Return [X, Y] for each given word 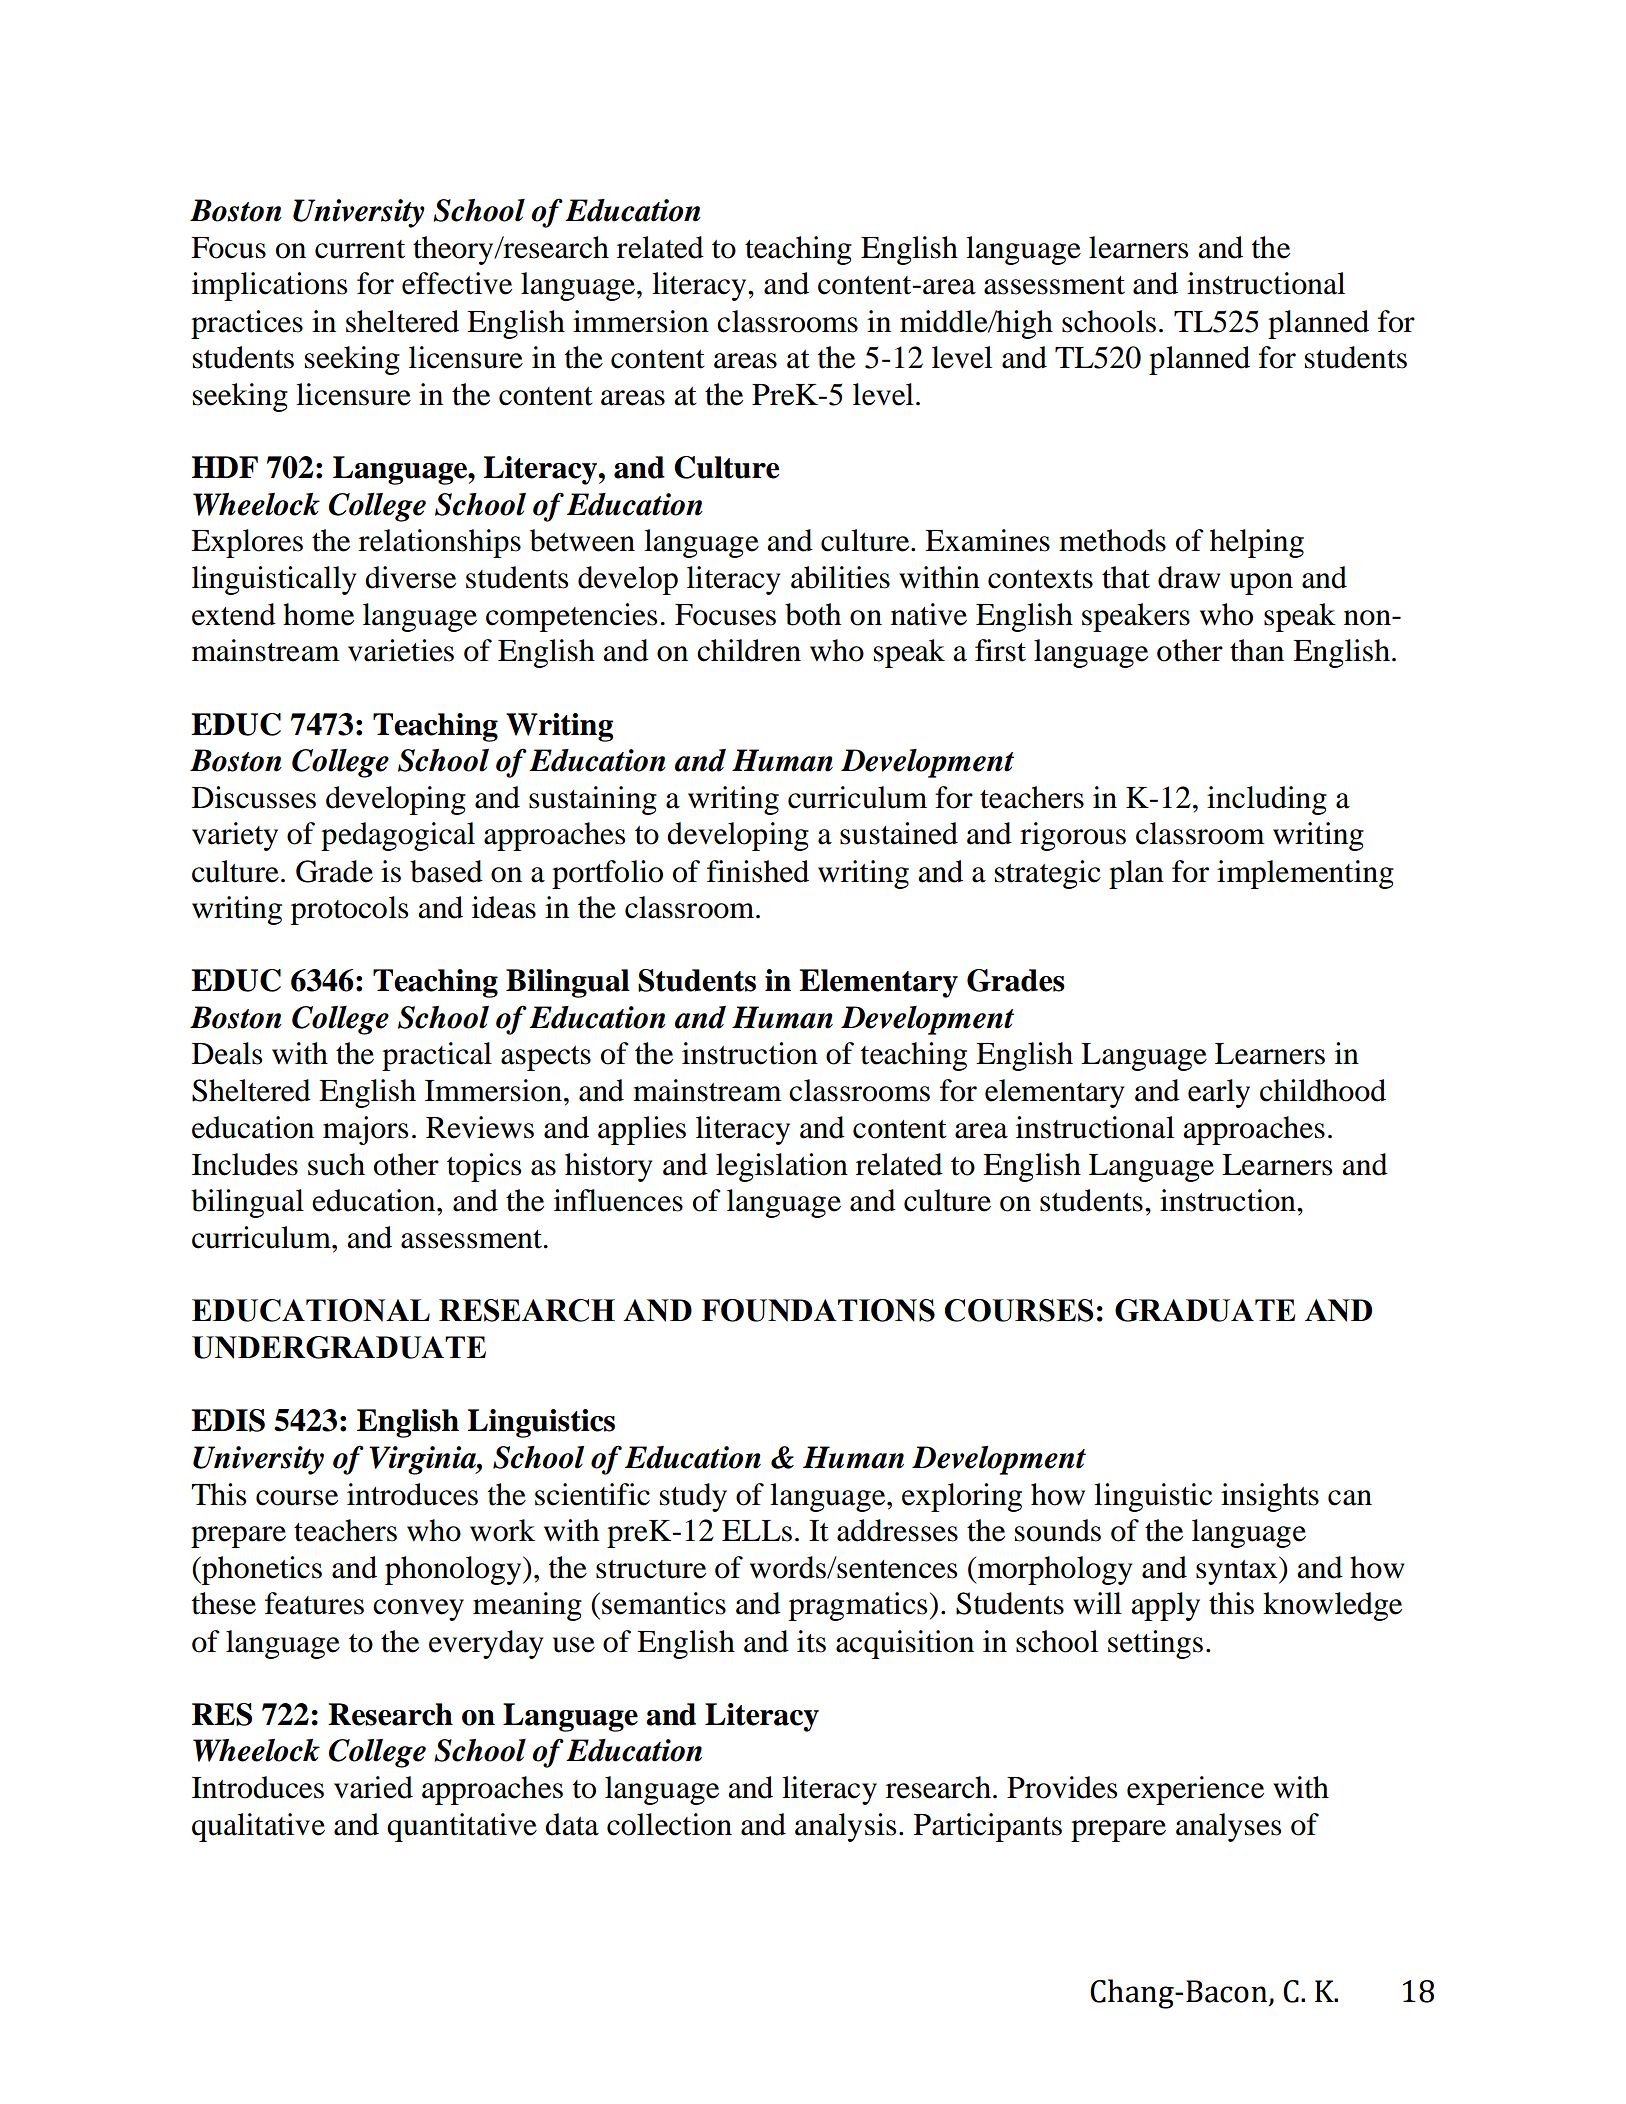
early [1219, 1093]
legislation [782, 1167]
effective [457, 283]
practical [437, 1056]
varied [373, 1787]
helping [1257, 543]
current [360, 249]
